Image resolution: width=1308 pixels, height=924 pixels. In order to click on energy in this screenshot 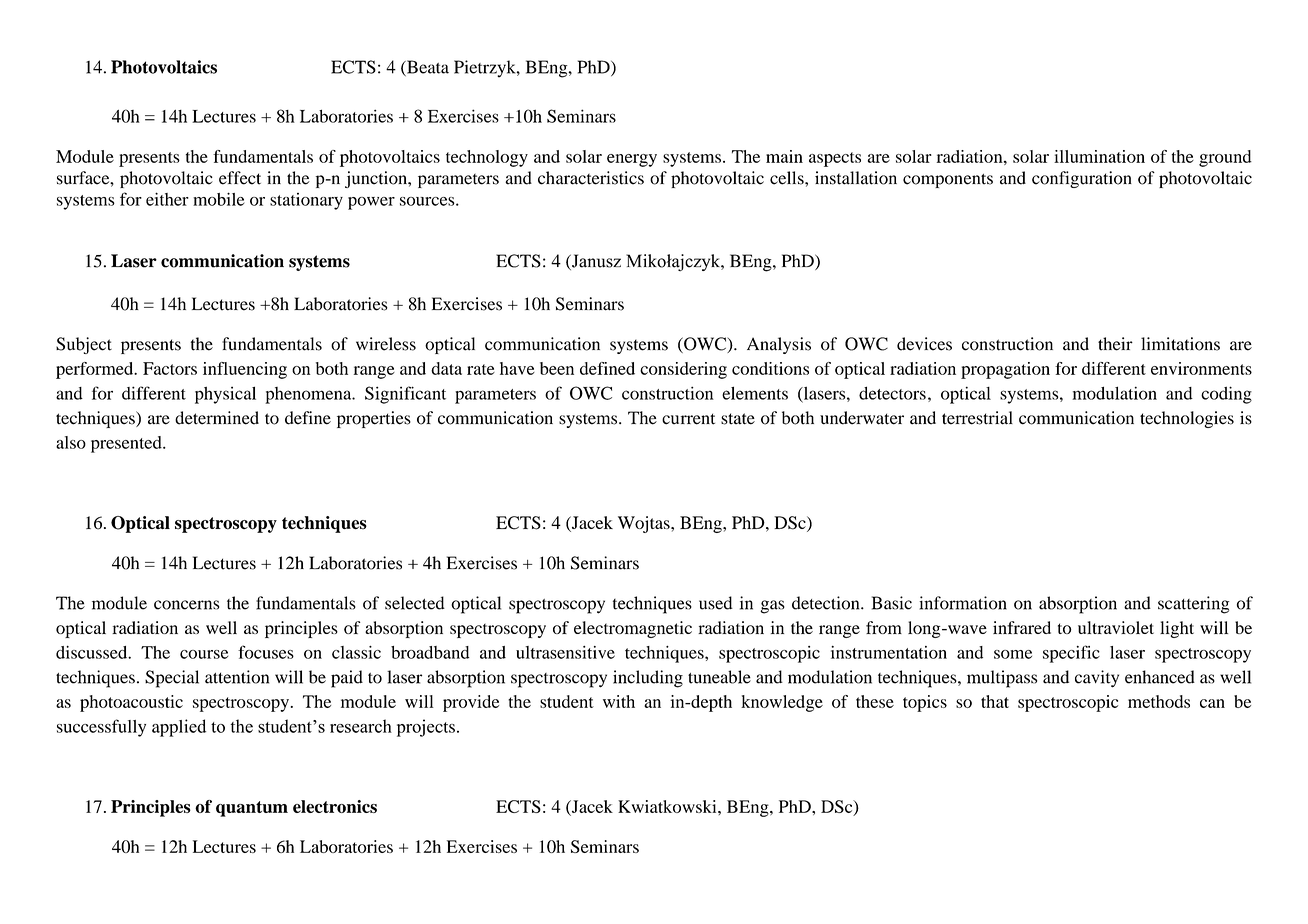, I will do `click(632, 160)`.
